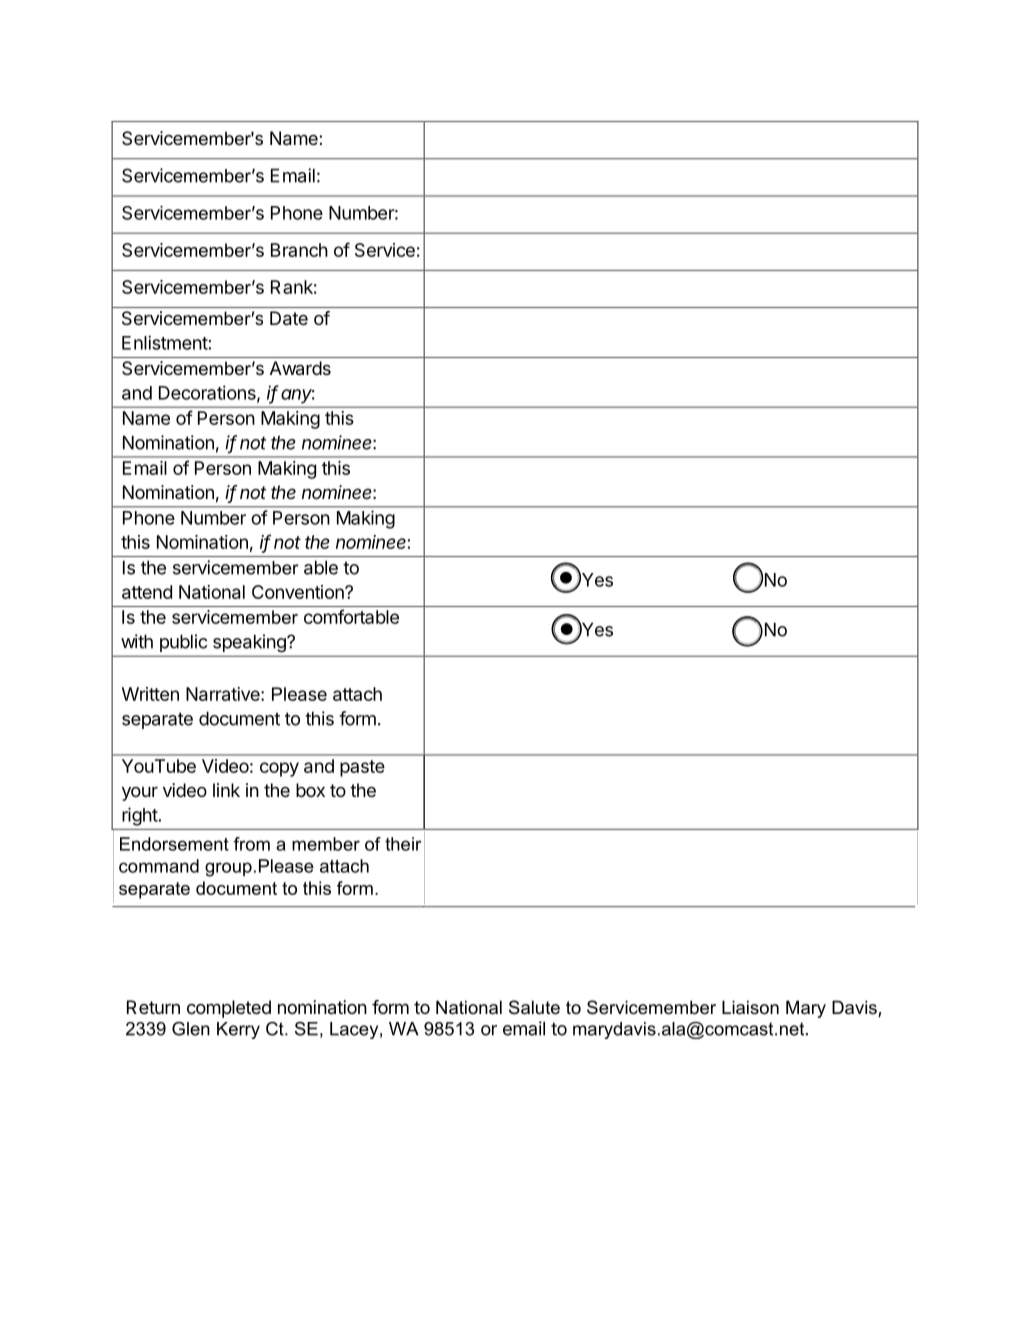 The height and width of the document is (1333, 1030). Describe the element at coordinates (299, 250) in the document. I see `Branch` at that location.
